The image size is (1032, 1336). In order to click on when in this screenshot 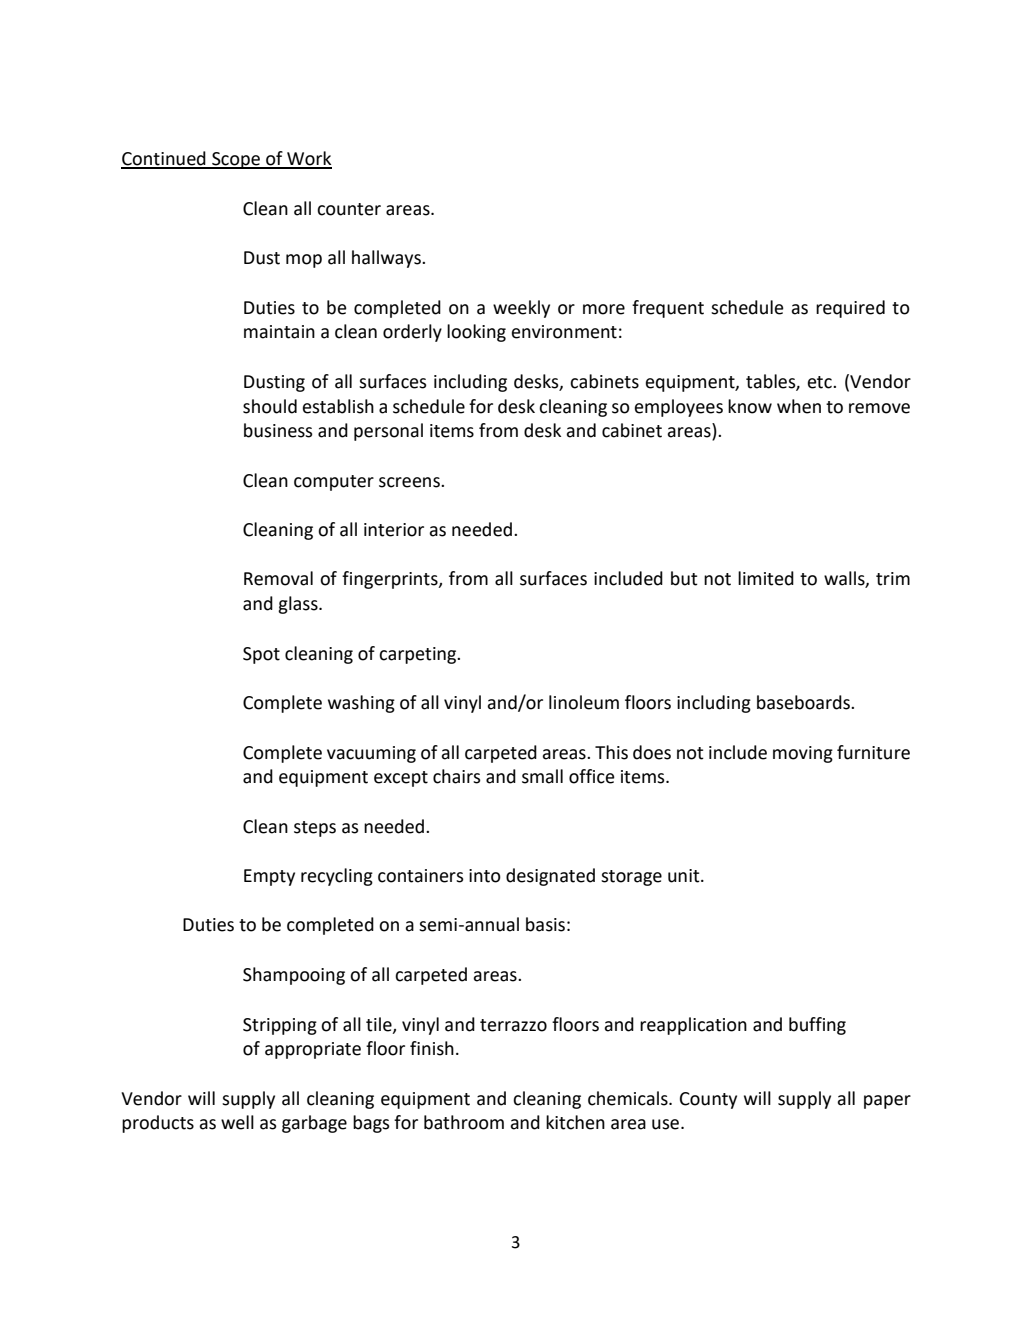, I will do `click(799, 406)`.
